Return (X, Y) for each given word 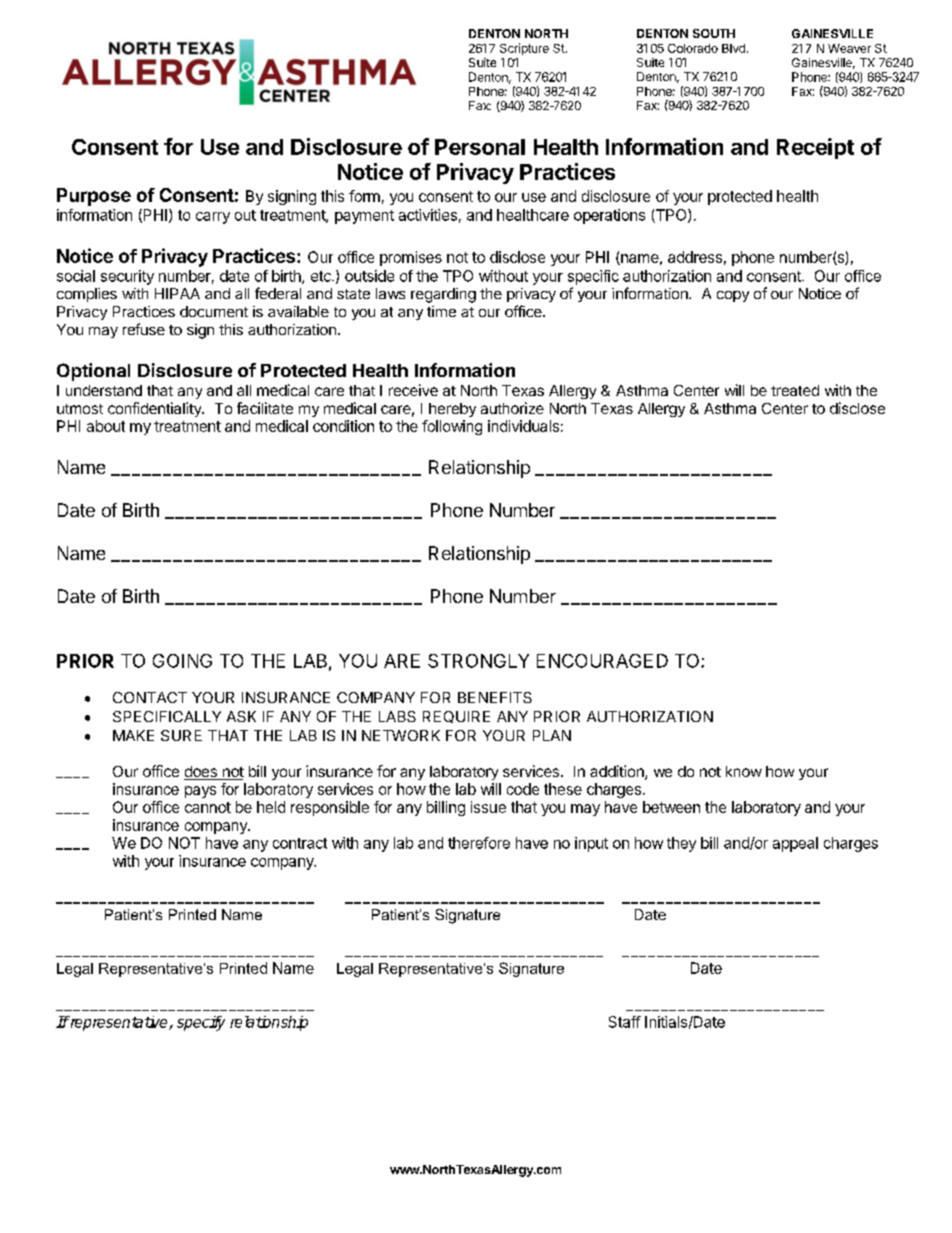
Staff (625, 1022)
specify (201, 1023)
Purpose (94, 197)
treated (795, 390)
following (452, 427)
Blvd (733, 48)
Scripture (524, 49)
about (106, 426)
